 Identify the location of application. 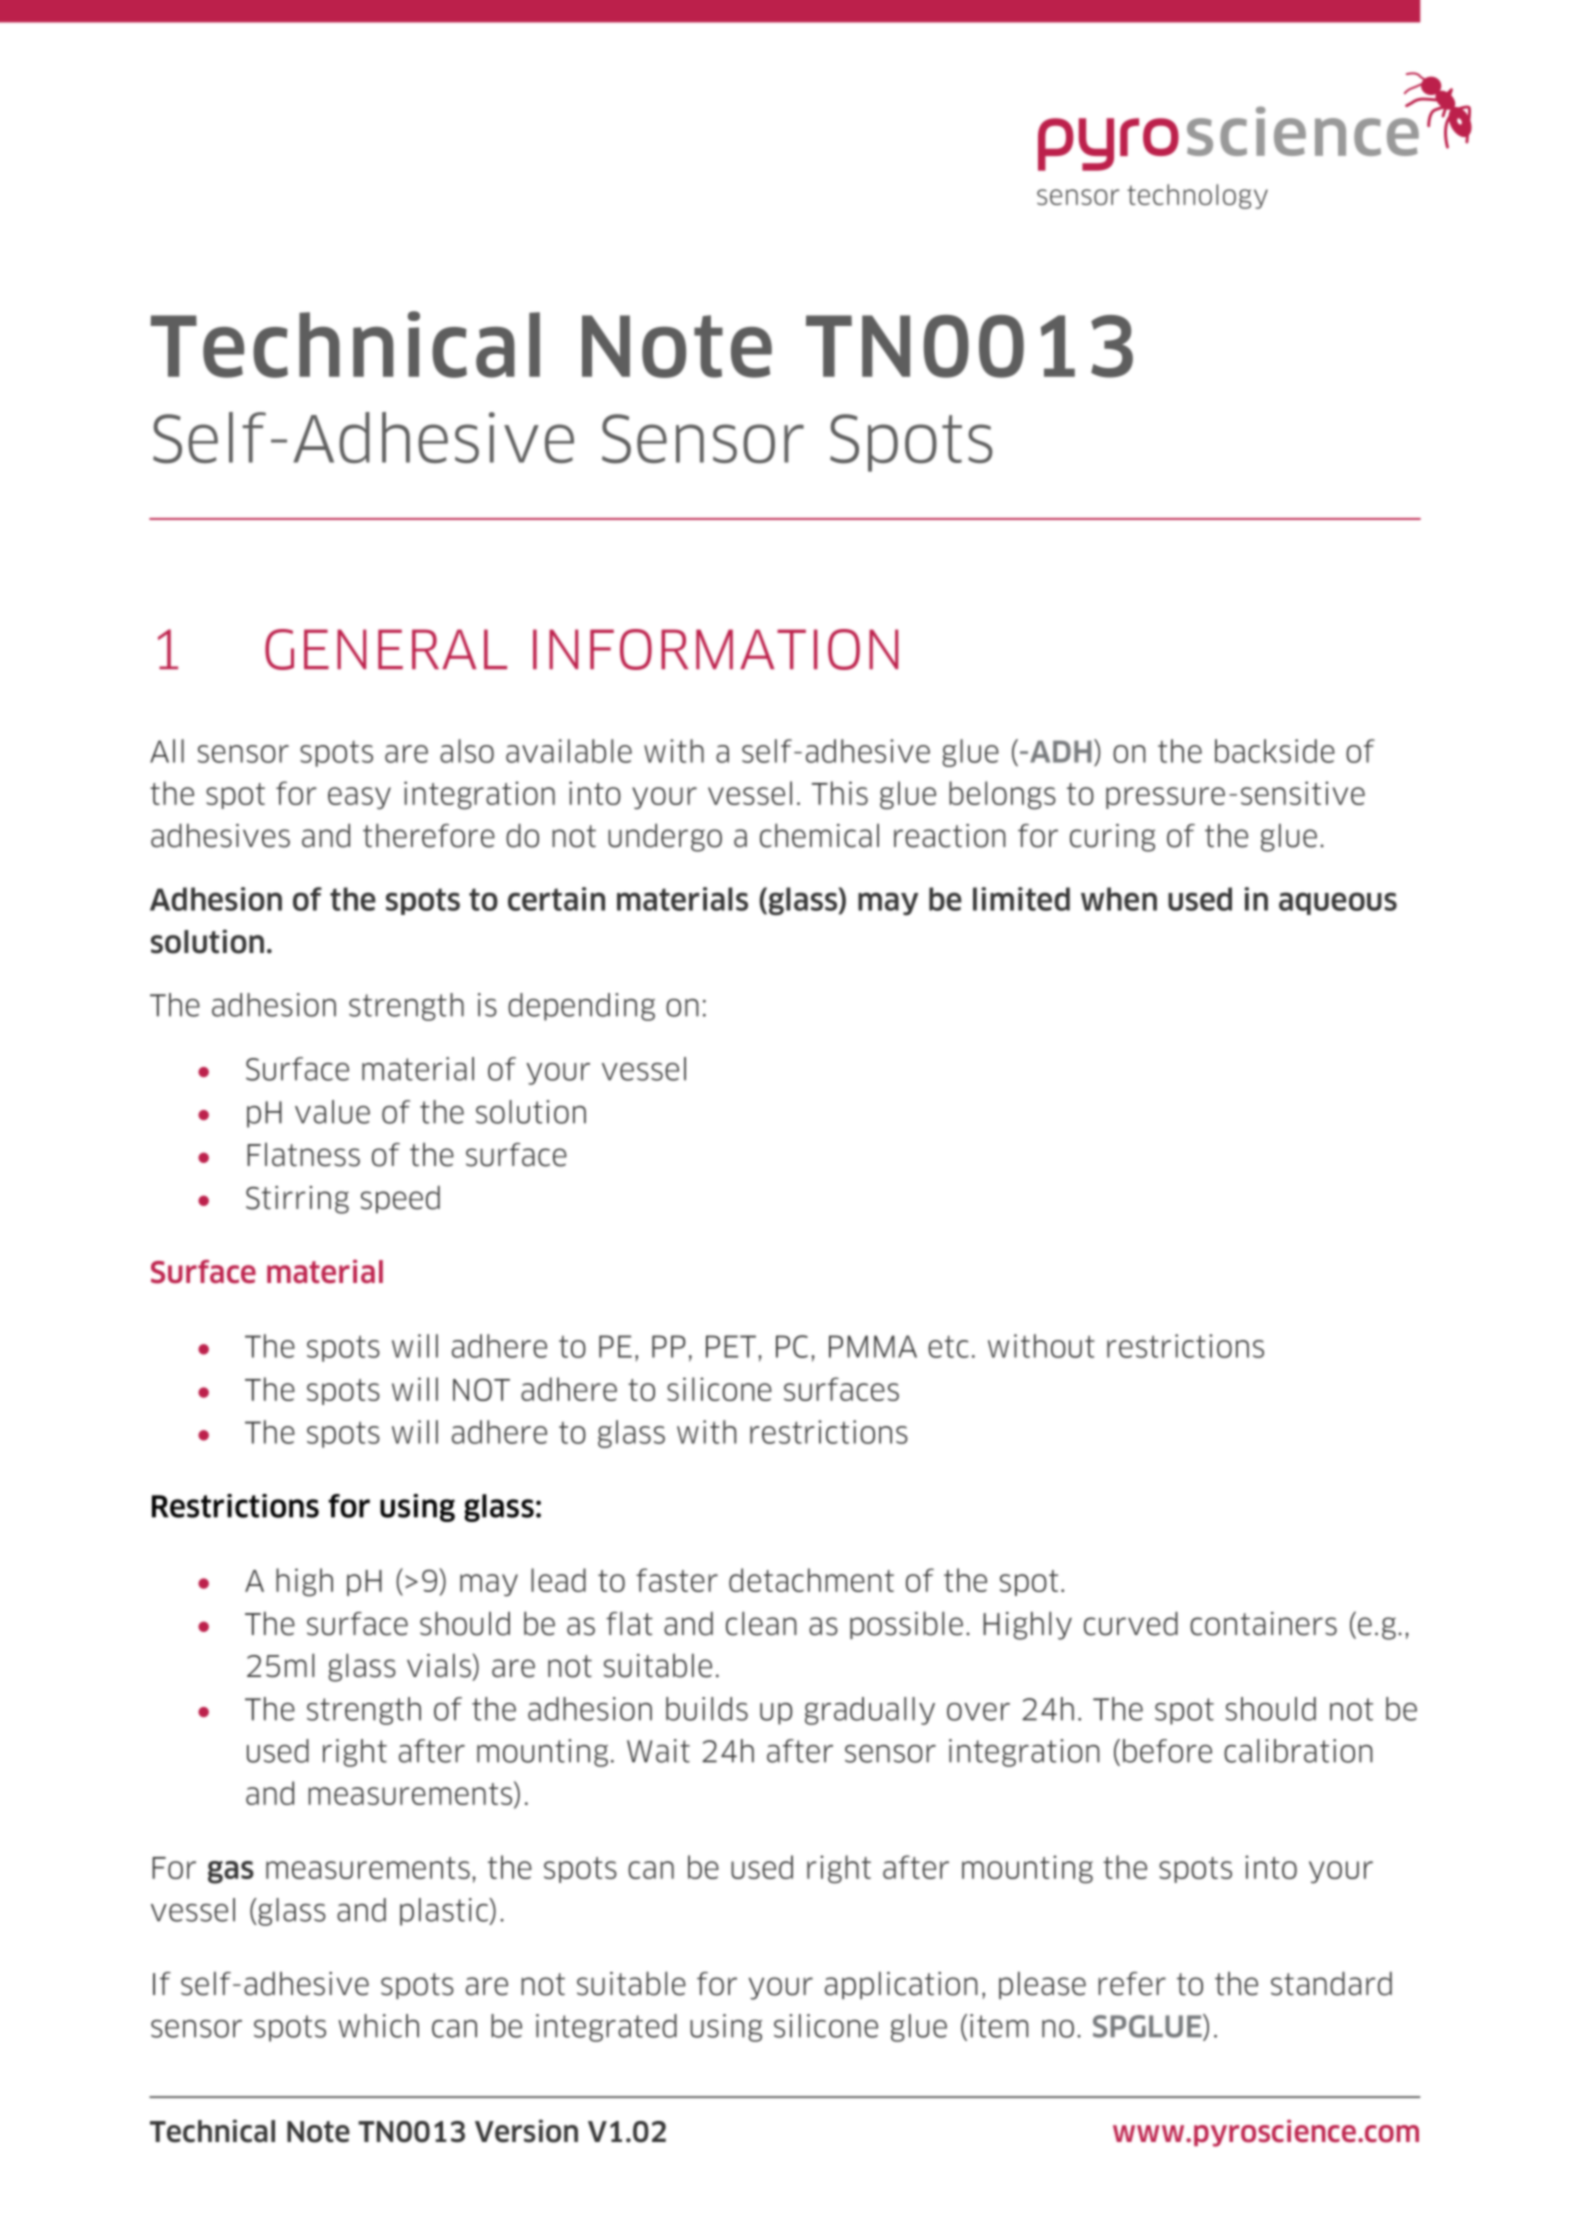
(901, 1985).
